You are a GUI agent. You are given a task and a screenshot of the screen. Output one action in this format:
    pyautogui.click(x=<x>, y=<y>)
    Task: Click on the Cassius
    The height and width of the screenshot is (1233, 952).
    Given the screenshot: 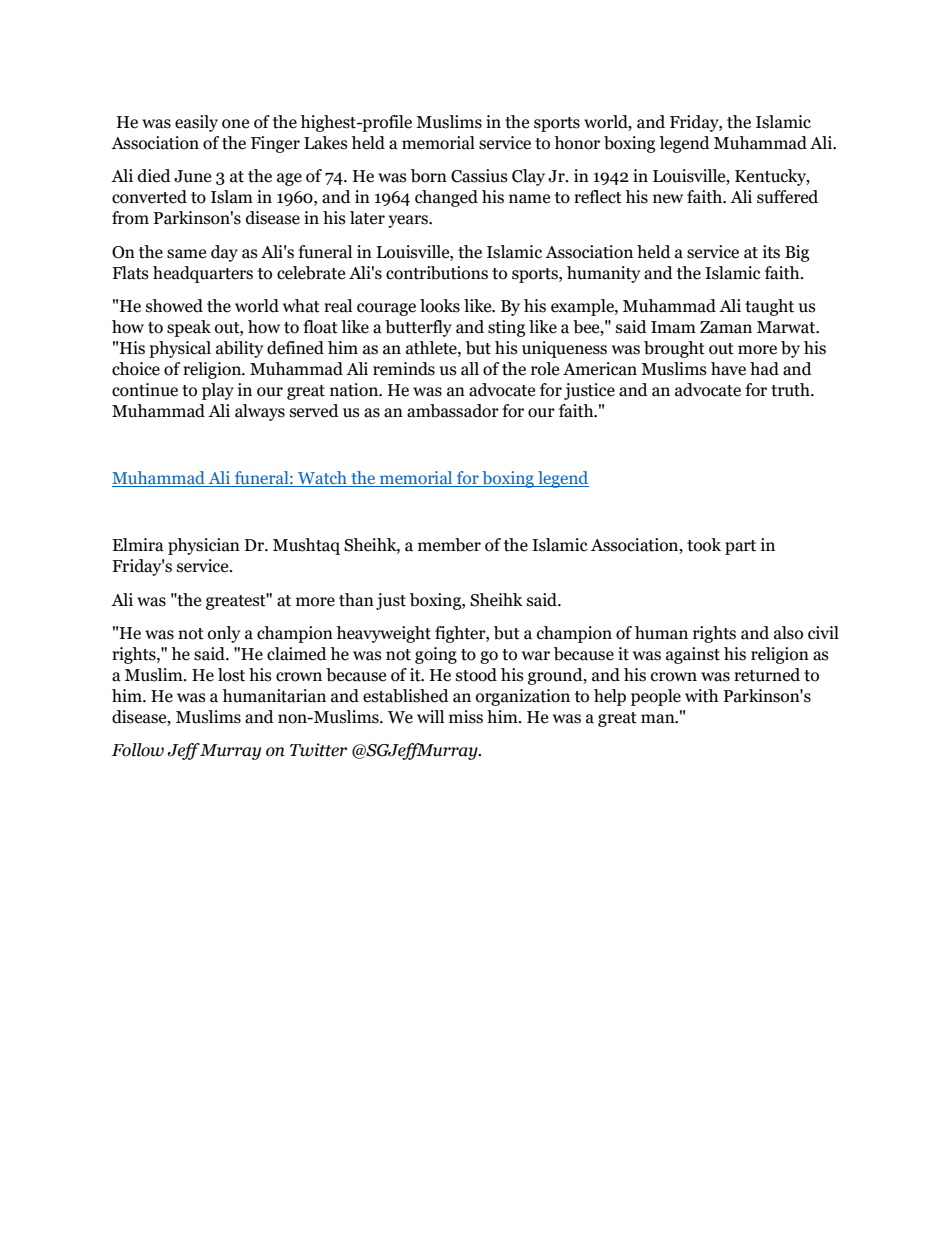 What is the action you would take?
    pyautogui.click(x=479, y=176)
